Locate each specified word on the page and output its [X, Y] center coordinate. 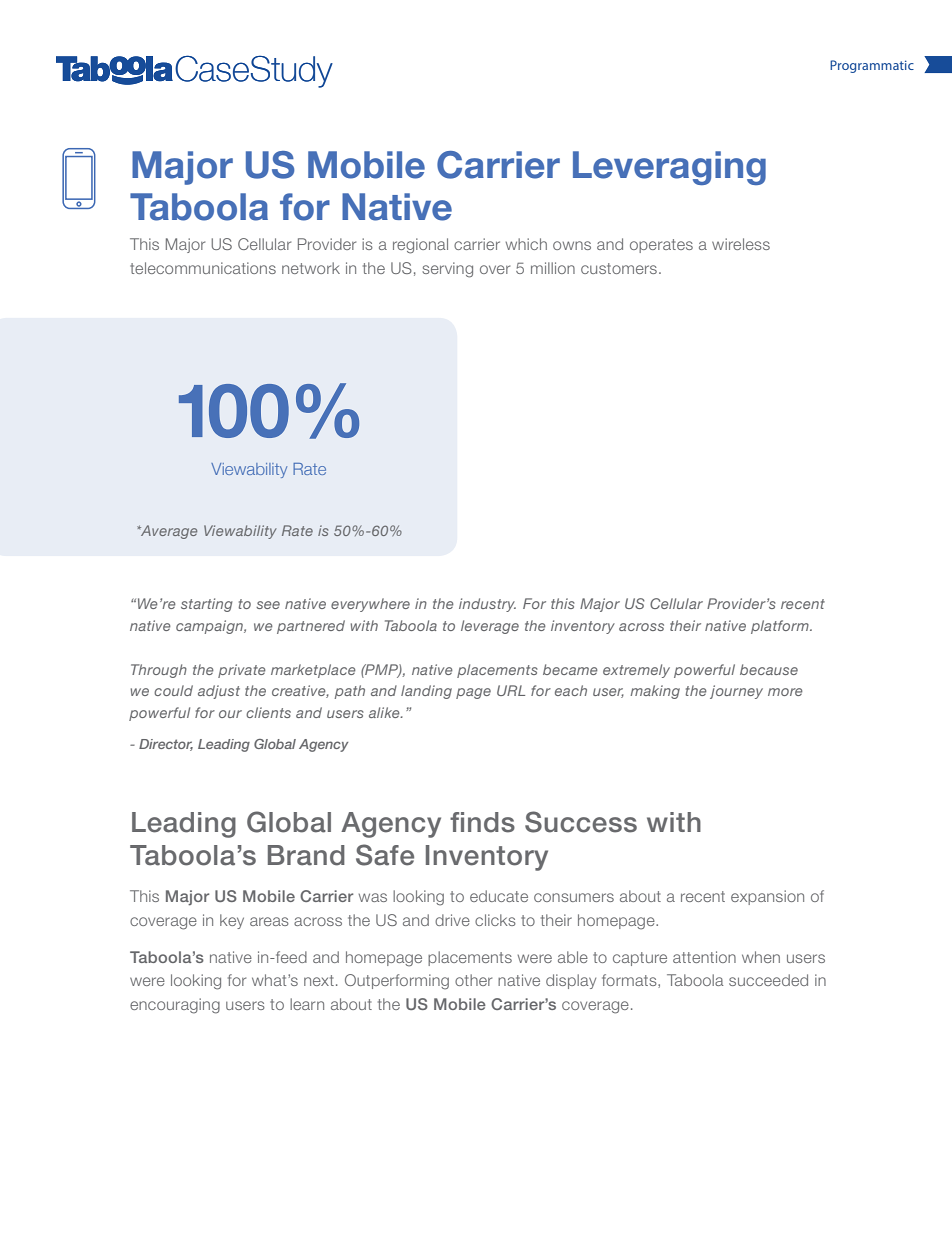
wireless [741, 244]
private [242, 671]
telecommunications [203, 268]
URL [511, 690]
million [553, 268]
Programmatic [872, 66]
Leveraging [669, 168]
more [785, 692]
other [473, 980]
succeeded [768, 980]
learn [307, 1004]
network [311, 268]
